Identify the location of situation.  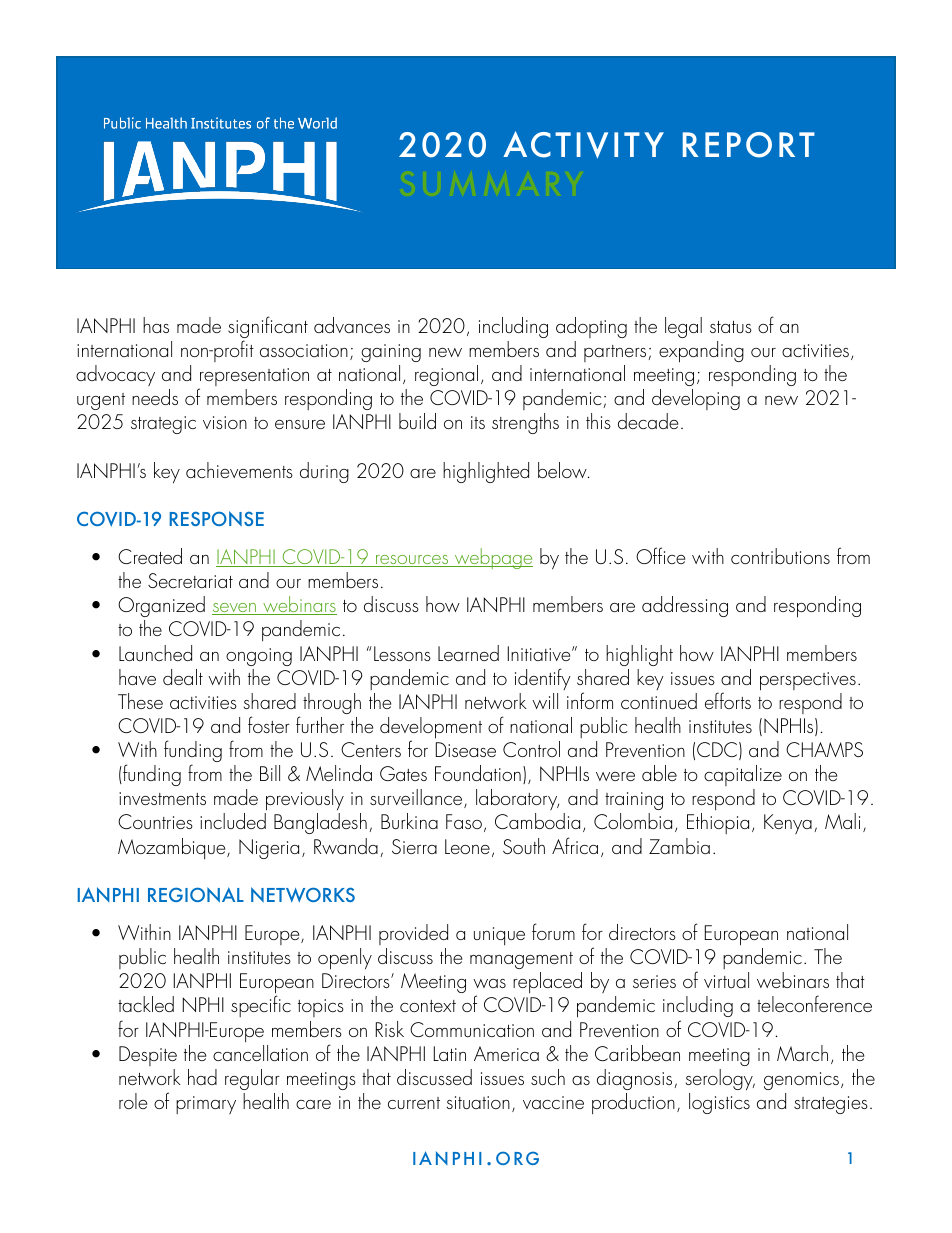
(478, 1102).
